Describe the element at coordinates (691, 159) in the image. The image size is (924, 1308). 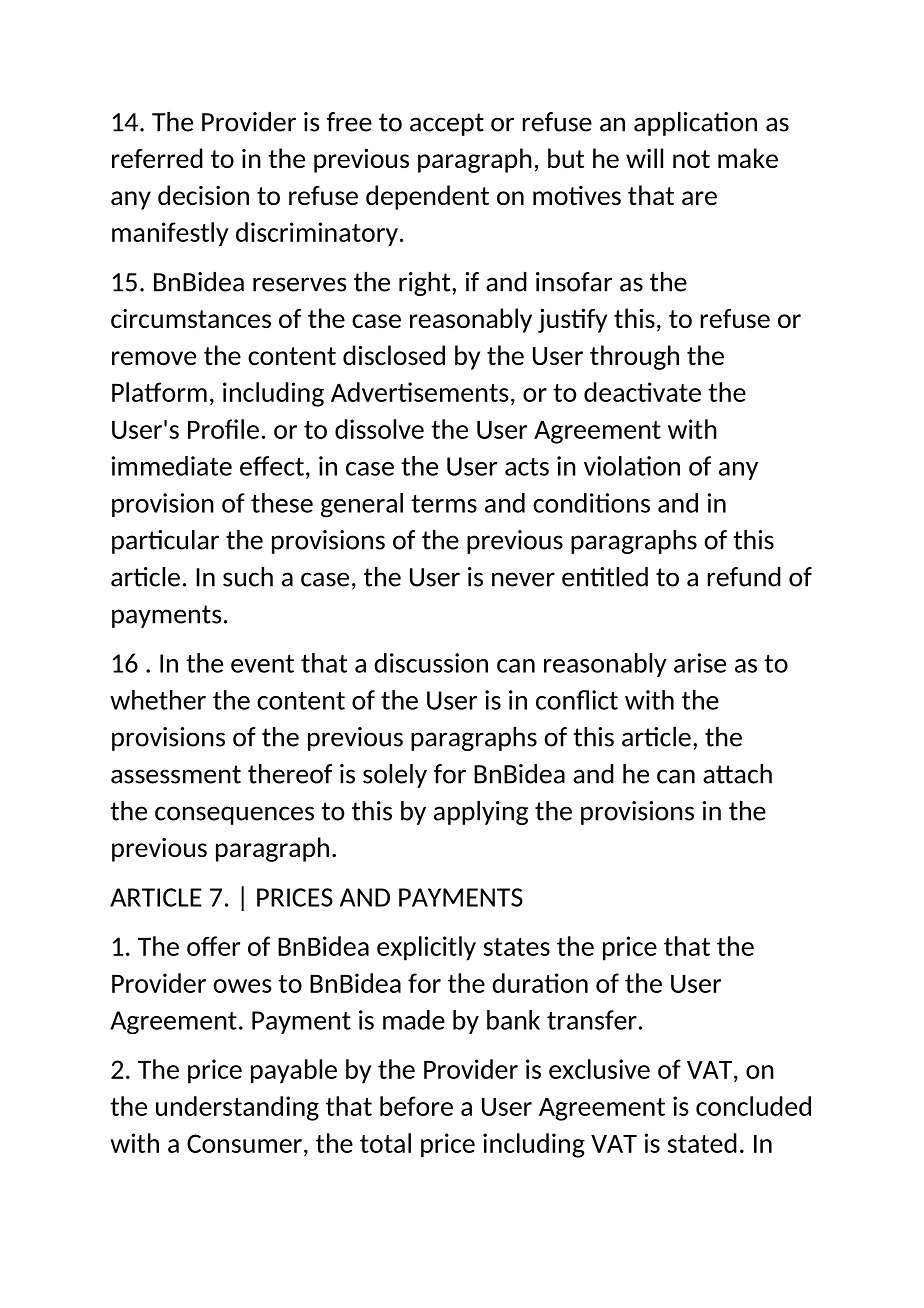
I see `not` at that location.
